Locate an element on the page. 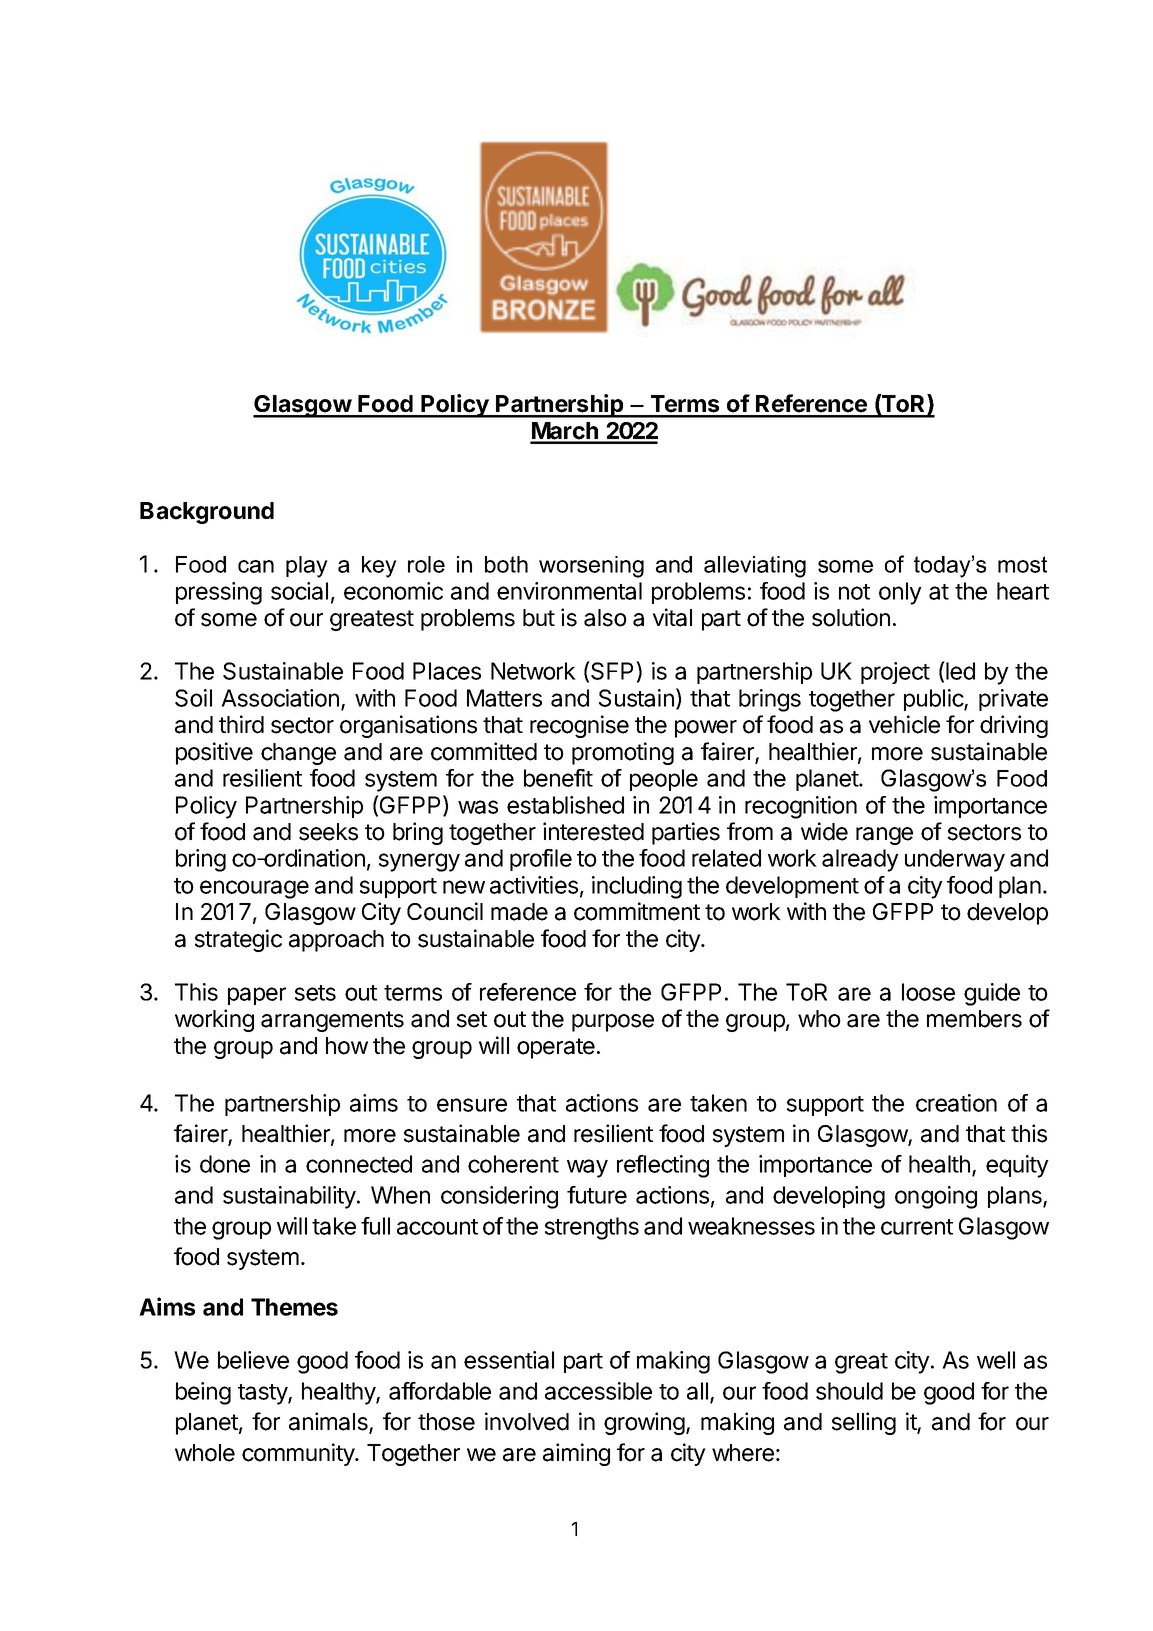  worsening is located at coordinates (591, 567).
